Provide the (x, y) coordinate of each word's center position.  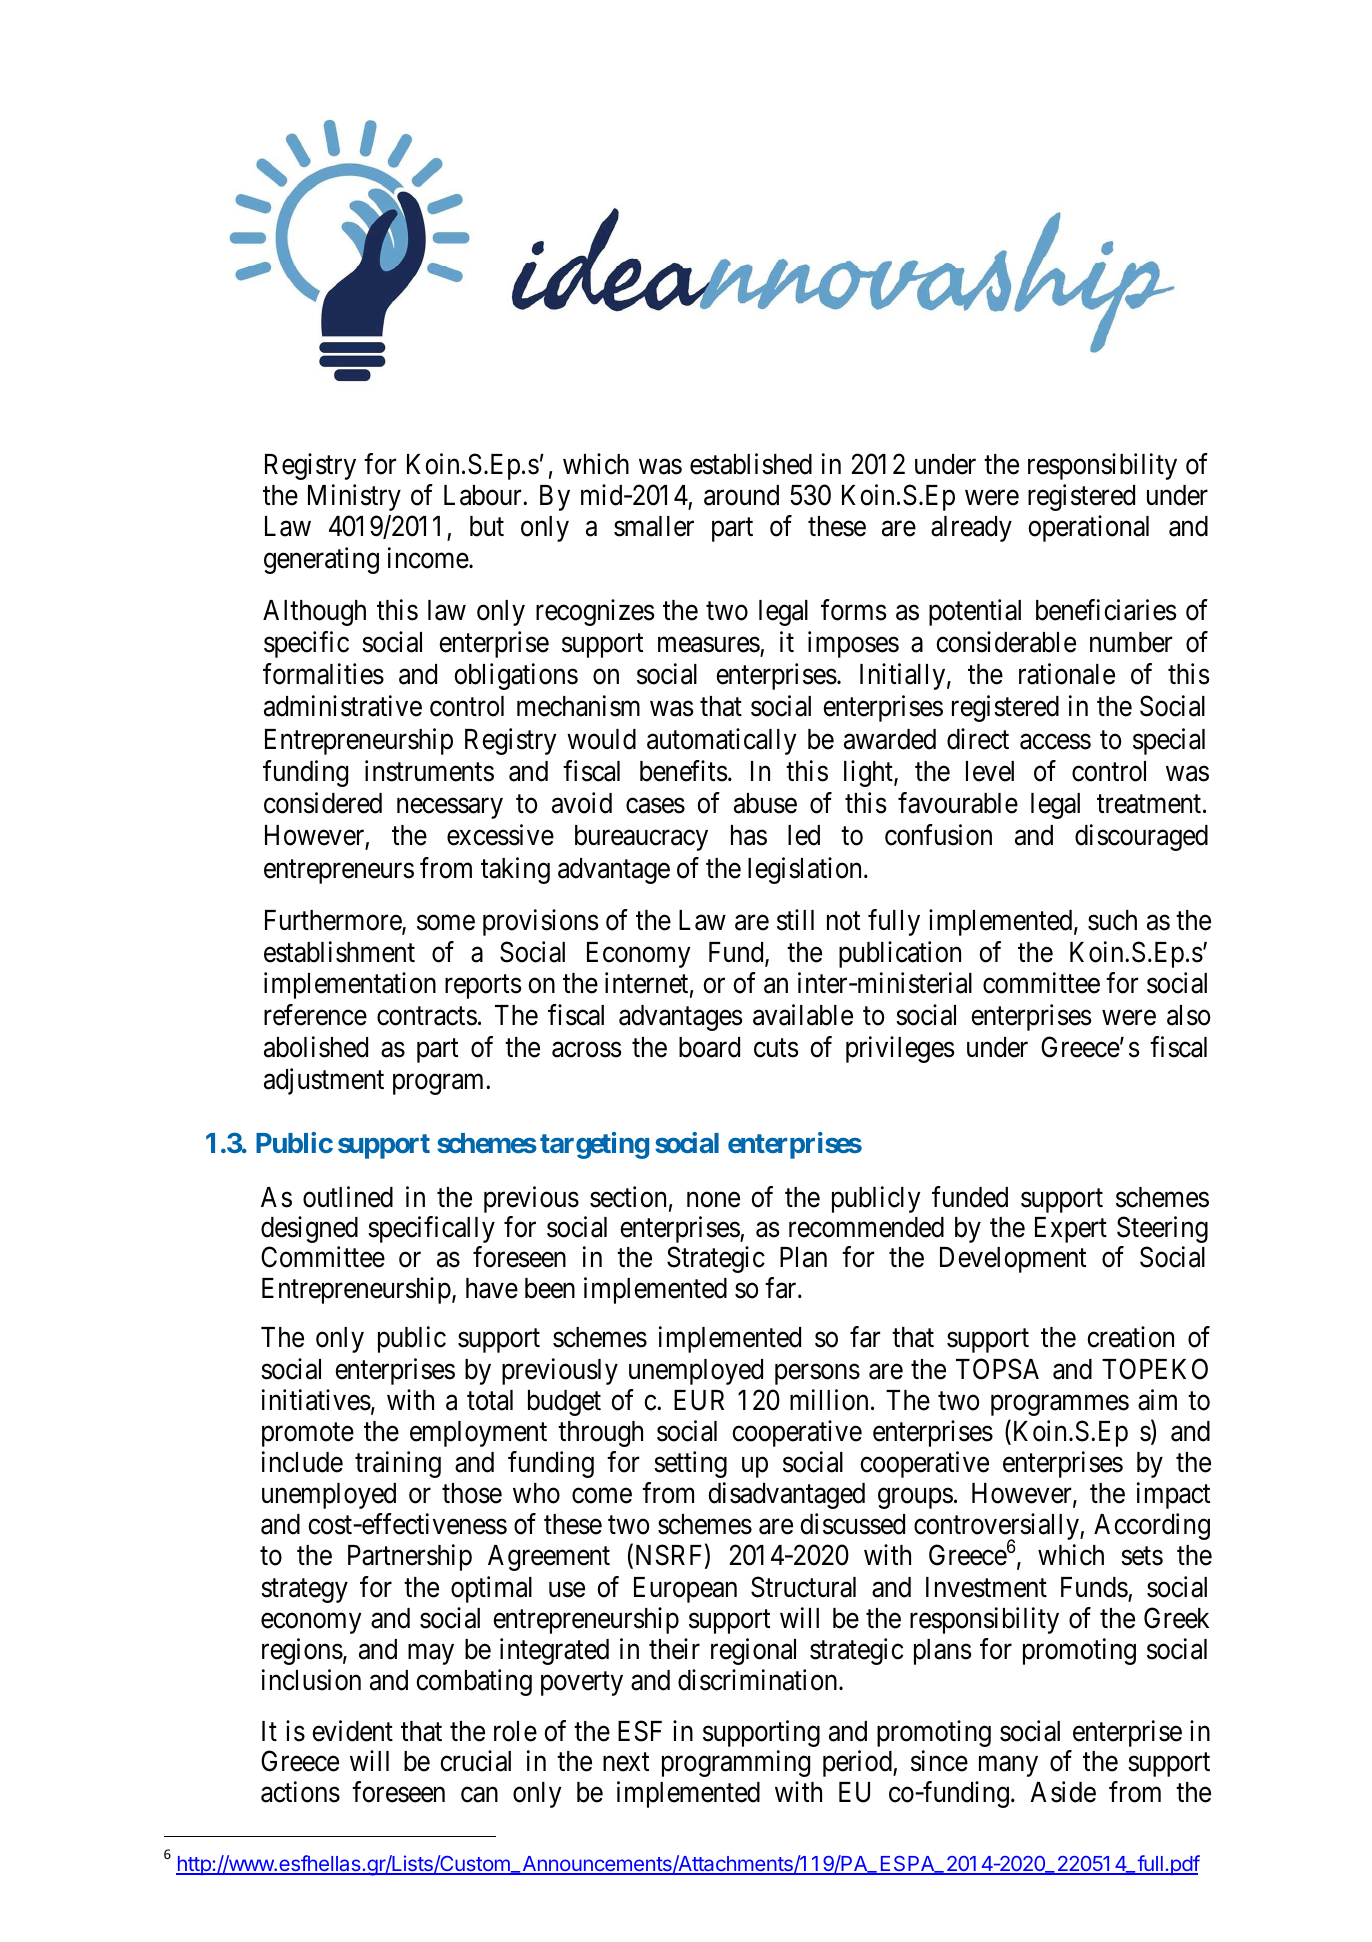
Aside (1063, 1792)
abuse (765, 803)
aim (1157, 1400)
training (398, 1464)
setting (690, 1464)
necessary (450, 809)
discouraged (1141, 837)
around (741, 495)
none (713, 1200)
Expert (1071, 1230)
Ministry (354, 497)
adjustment (324, 1081)
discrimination (759, 1680)
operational (1088, 529)
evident (352, 1731)
